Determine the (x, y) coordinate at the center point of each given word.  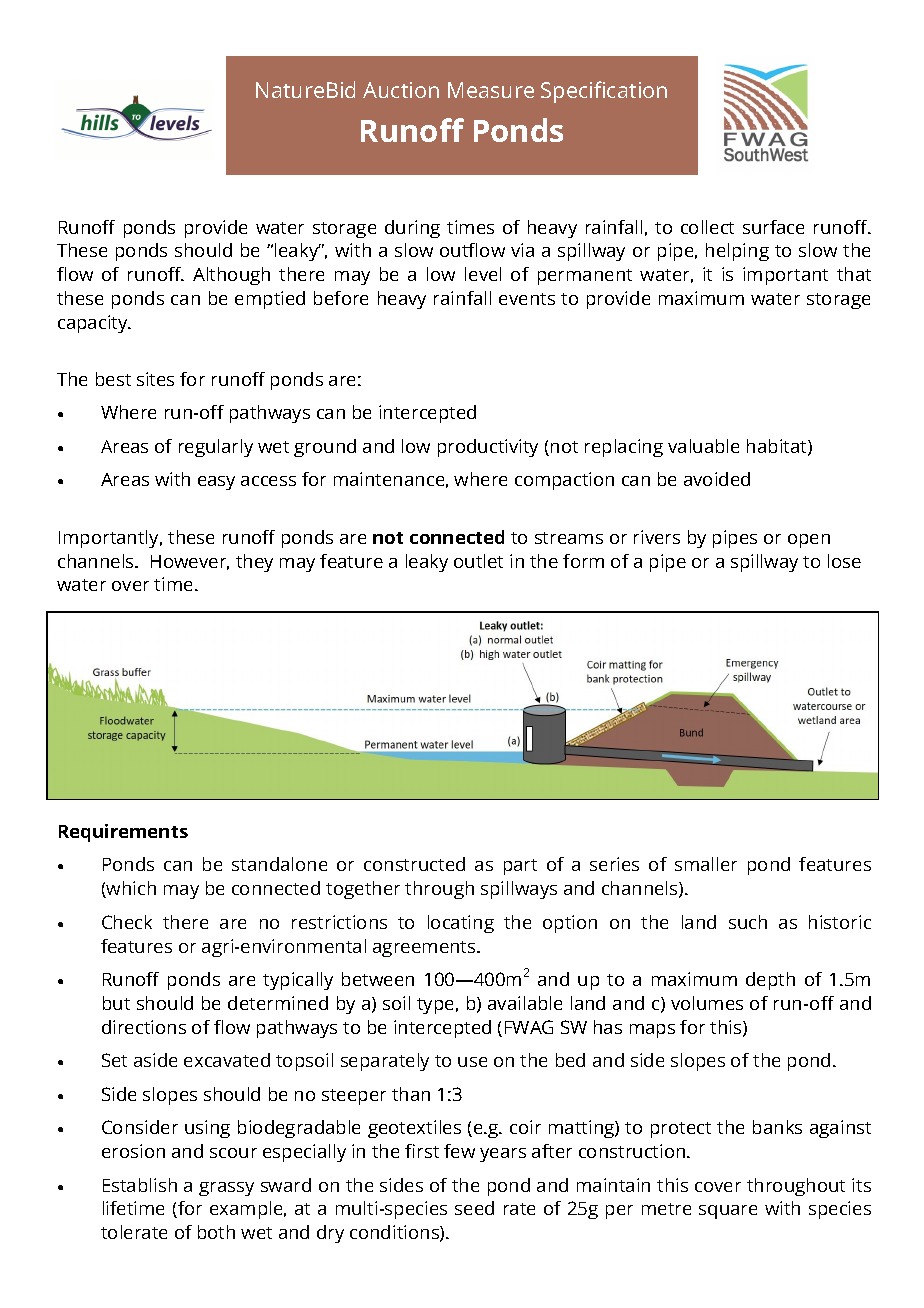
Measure (491, 90)
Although (231, 276)
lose (844, 561)
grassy (226, 1189)
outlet (478, 561)
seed (474, 1208)
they (254, 563)
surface (773, 227)
